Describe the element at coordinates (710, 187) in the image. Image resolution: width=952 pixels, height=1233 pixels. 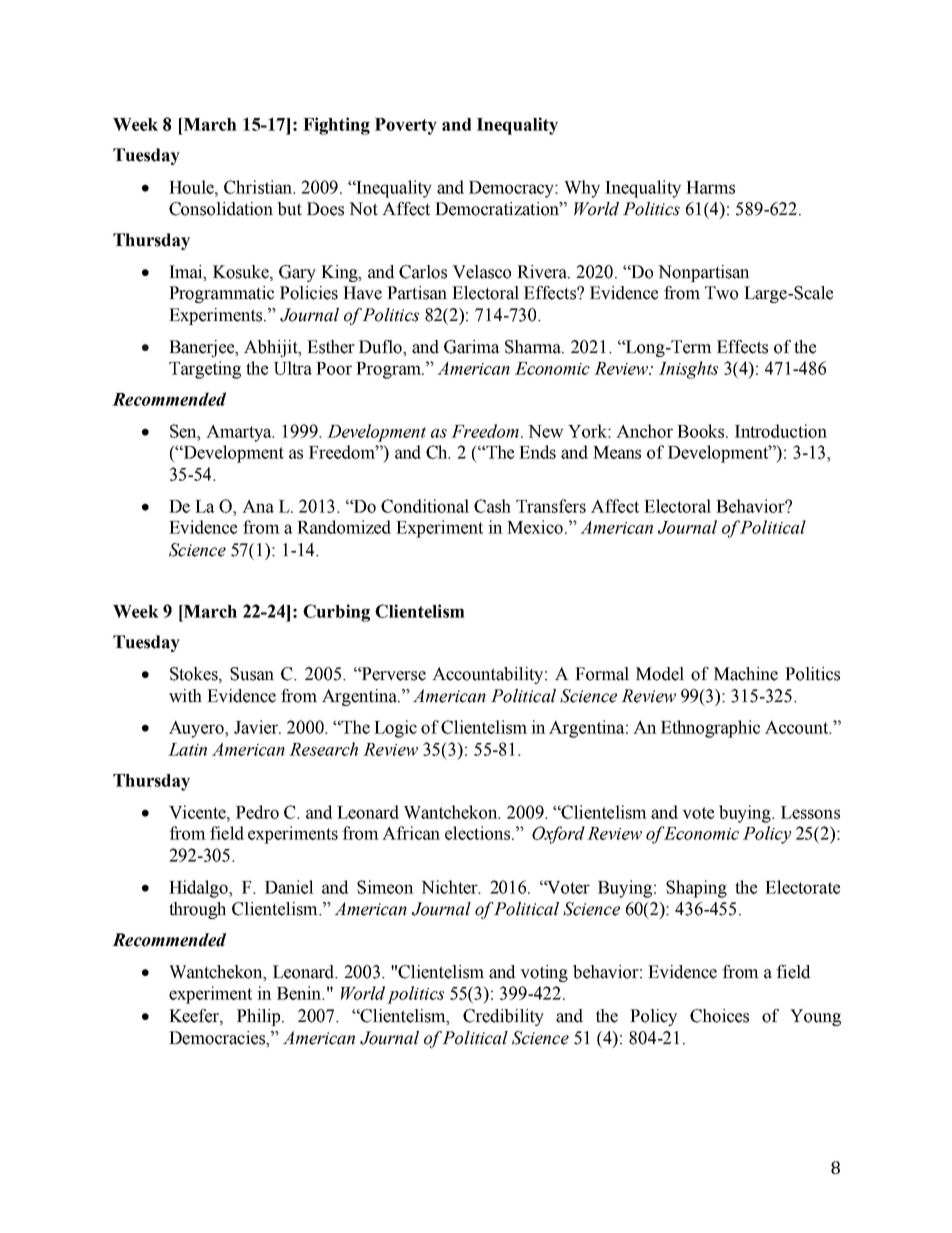
I see `Harms` at that location.
